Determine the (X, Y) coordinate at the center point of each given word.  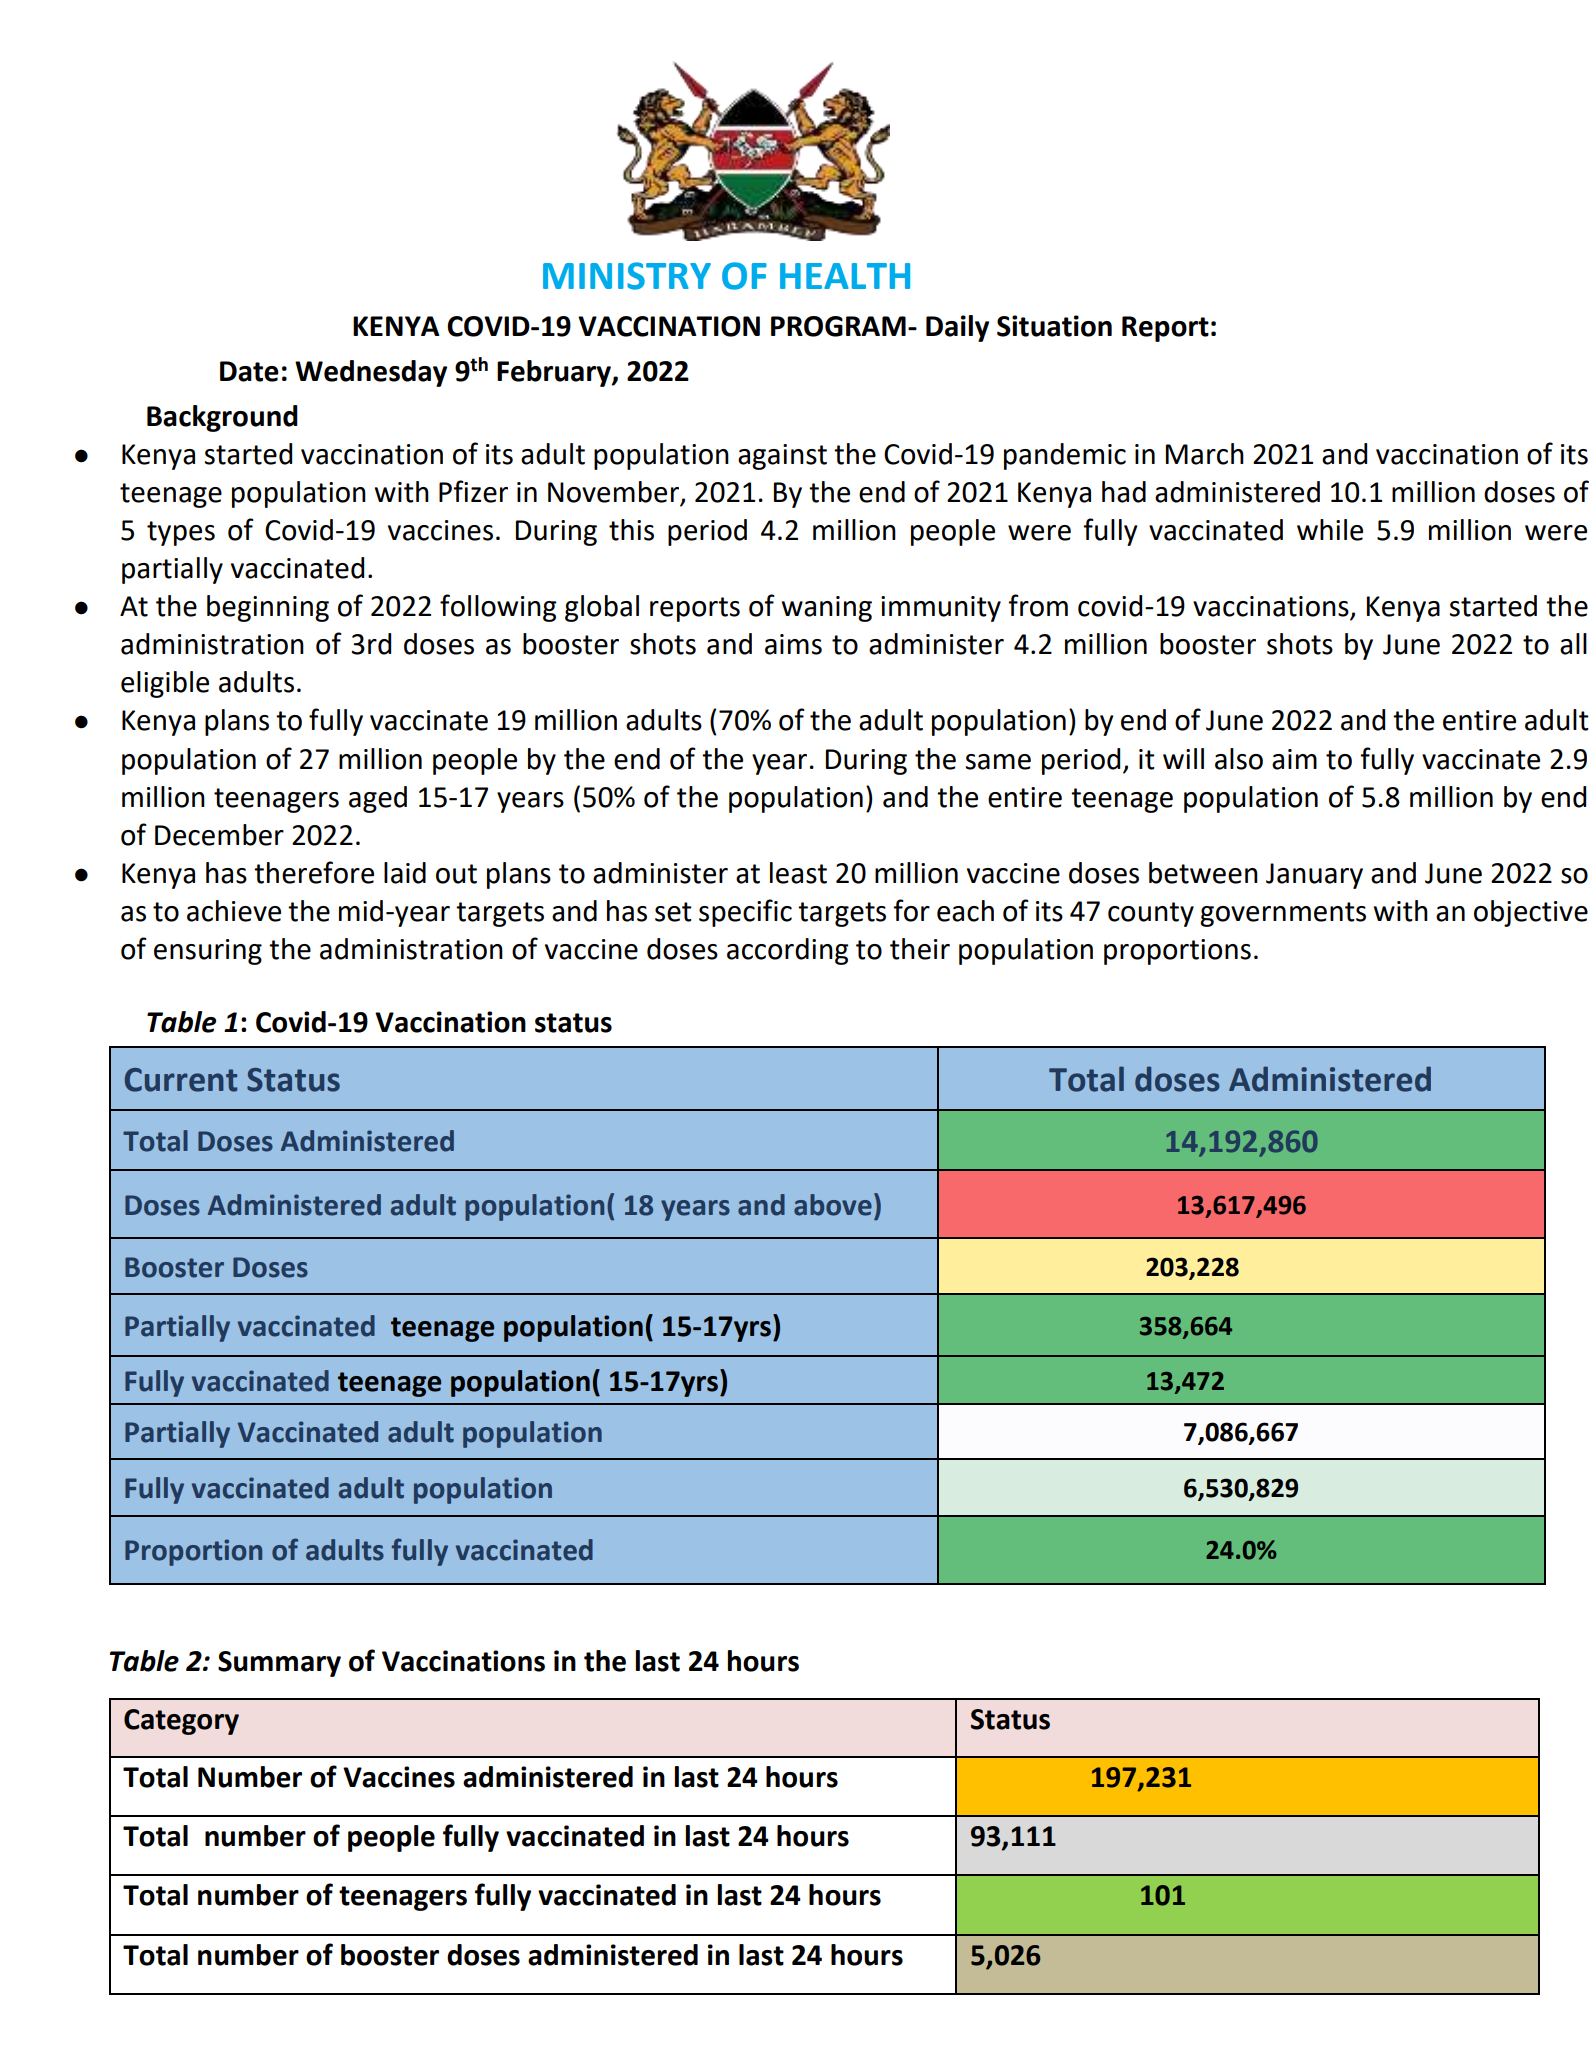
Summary (279, 1664)
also (1239, 759)
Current (181, 1080)
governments (1283, 914)
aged (378, 799)
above (833, 1205)
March (1205, 454)
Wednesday (371, 373)
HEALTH (845, 276)
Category (181, 1722)
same (998, 762)
